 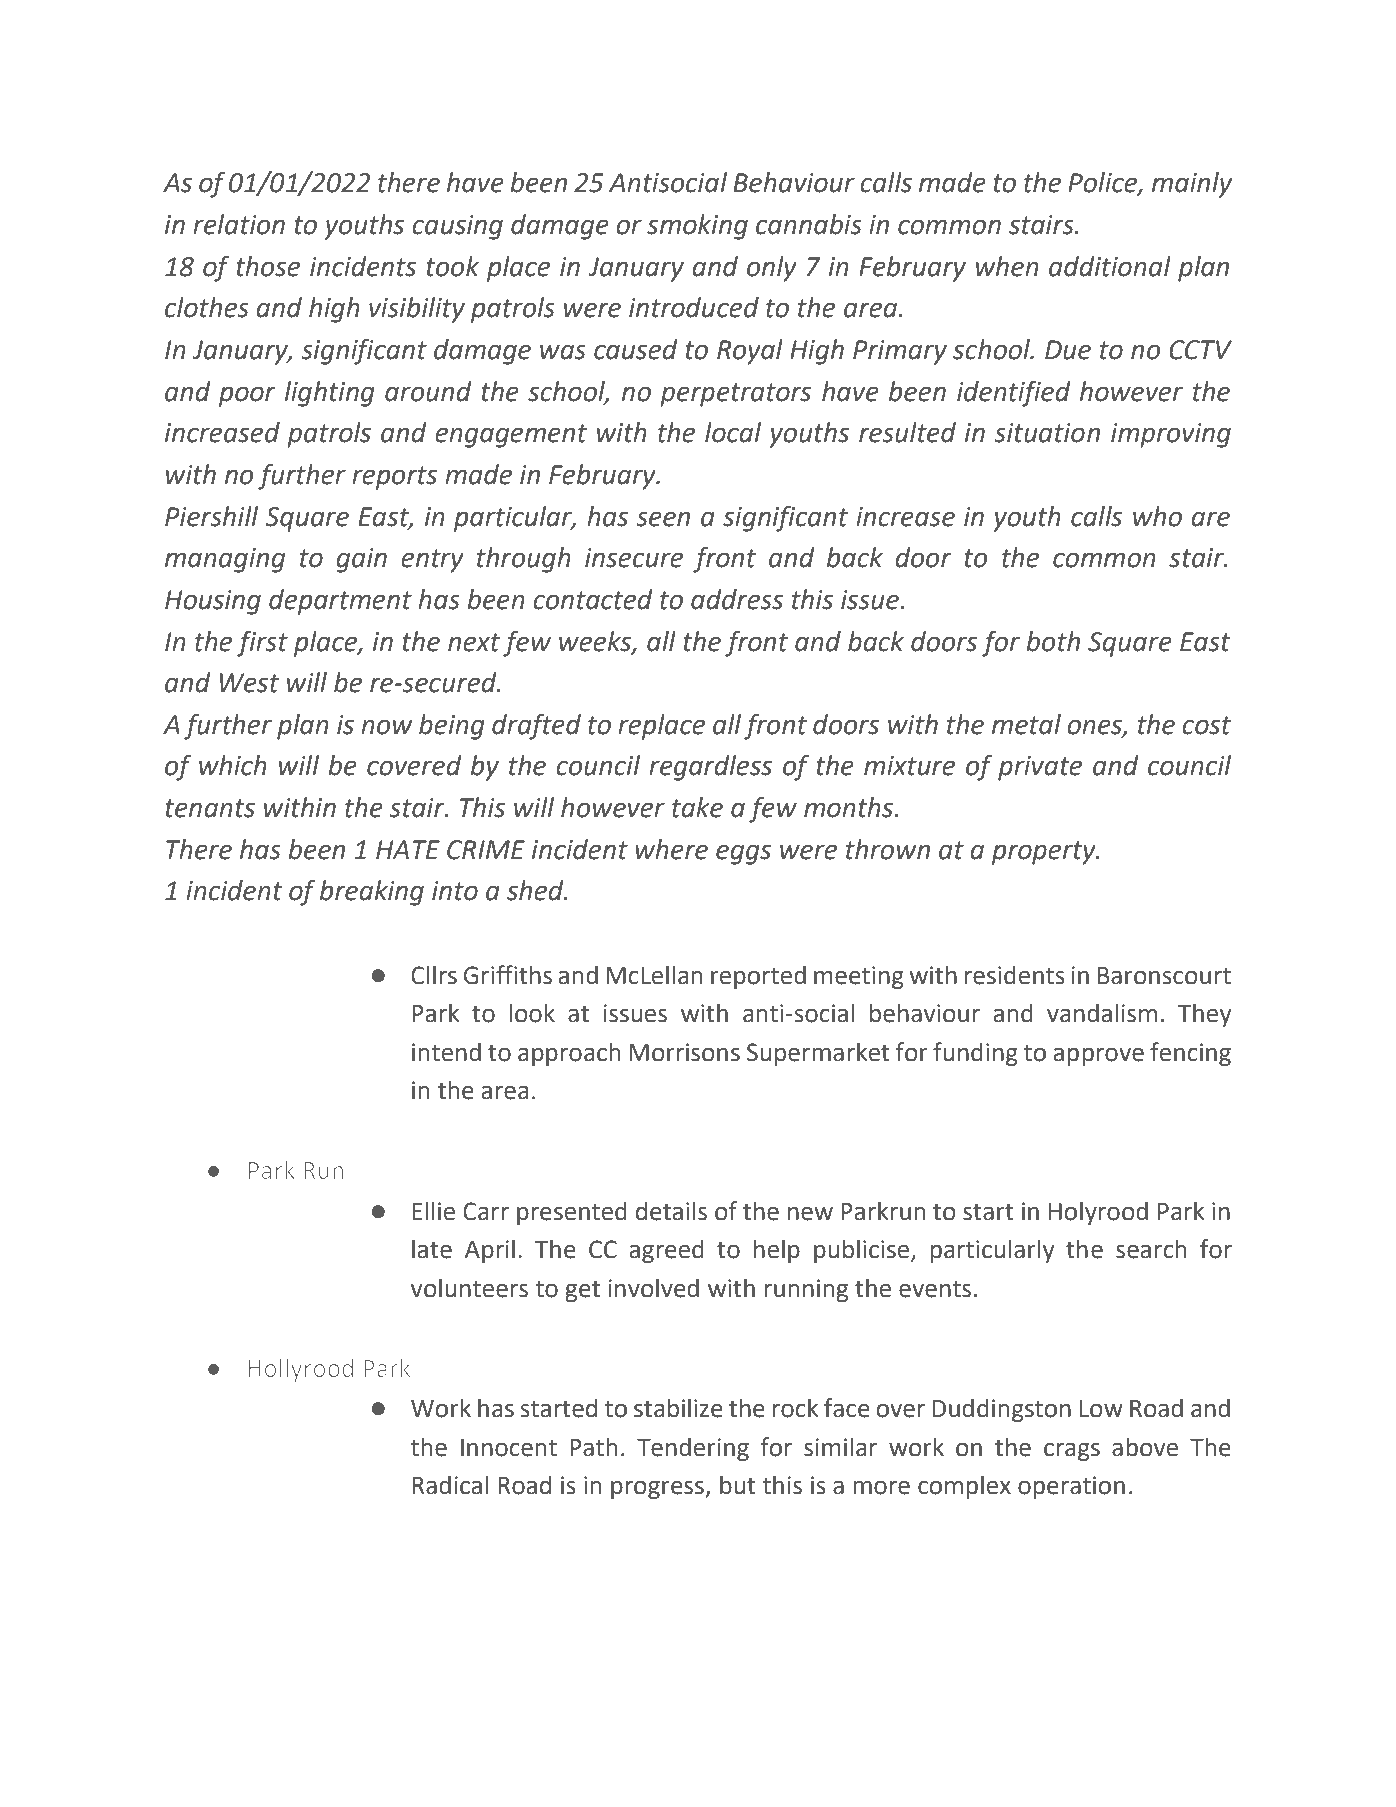 What do you see at coordinates (408, 849) in the screenshot?
I see `HATE` at bounding box center [408, 849].
